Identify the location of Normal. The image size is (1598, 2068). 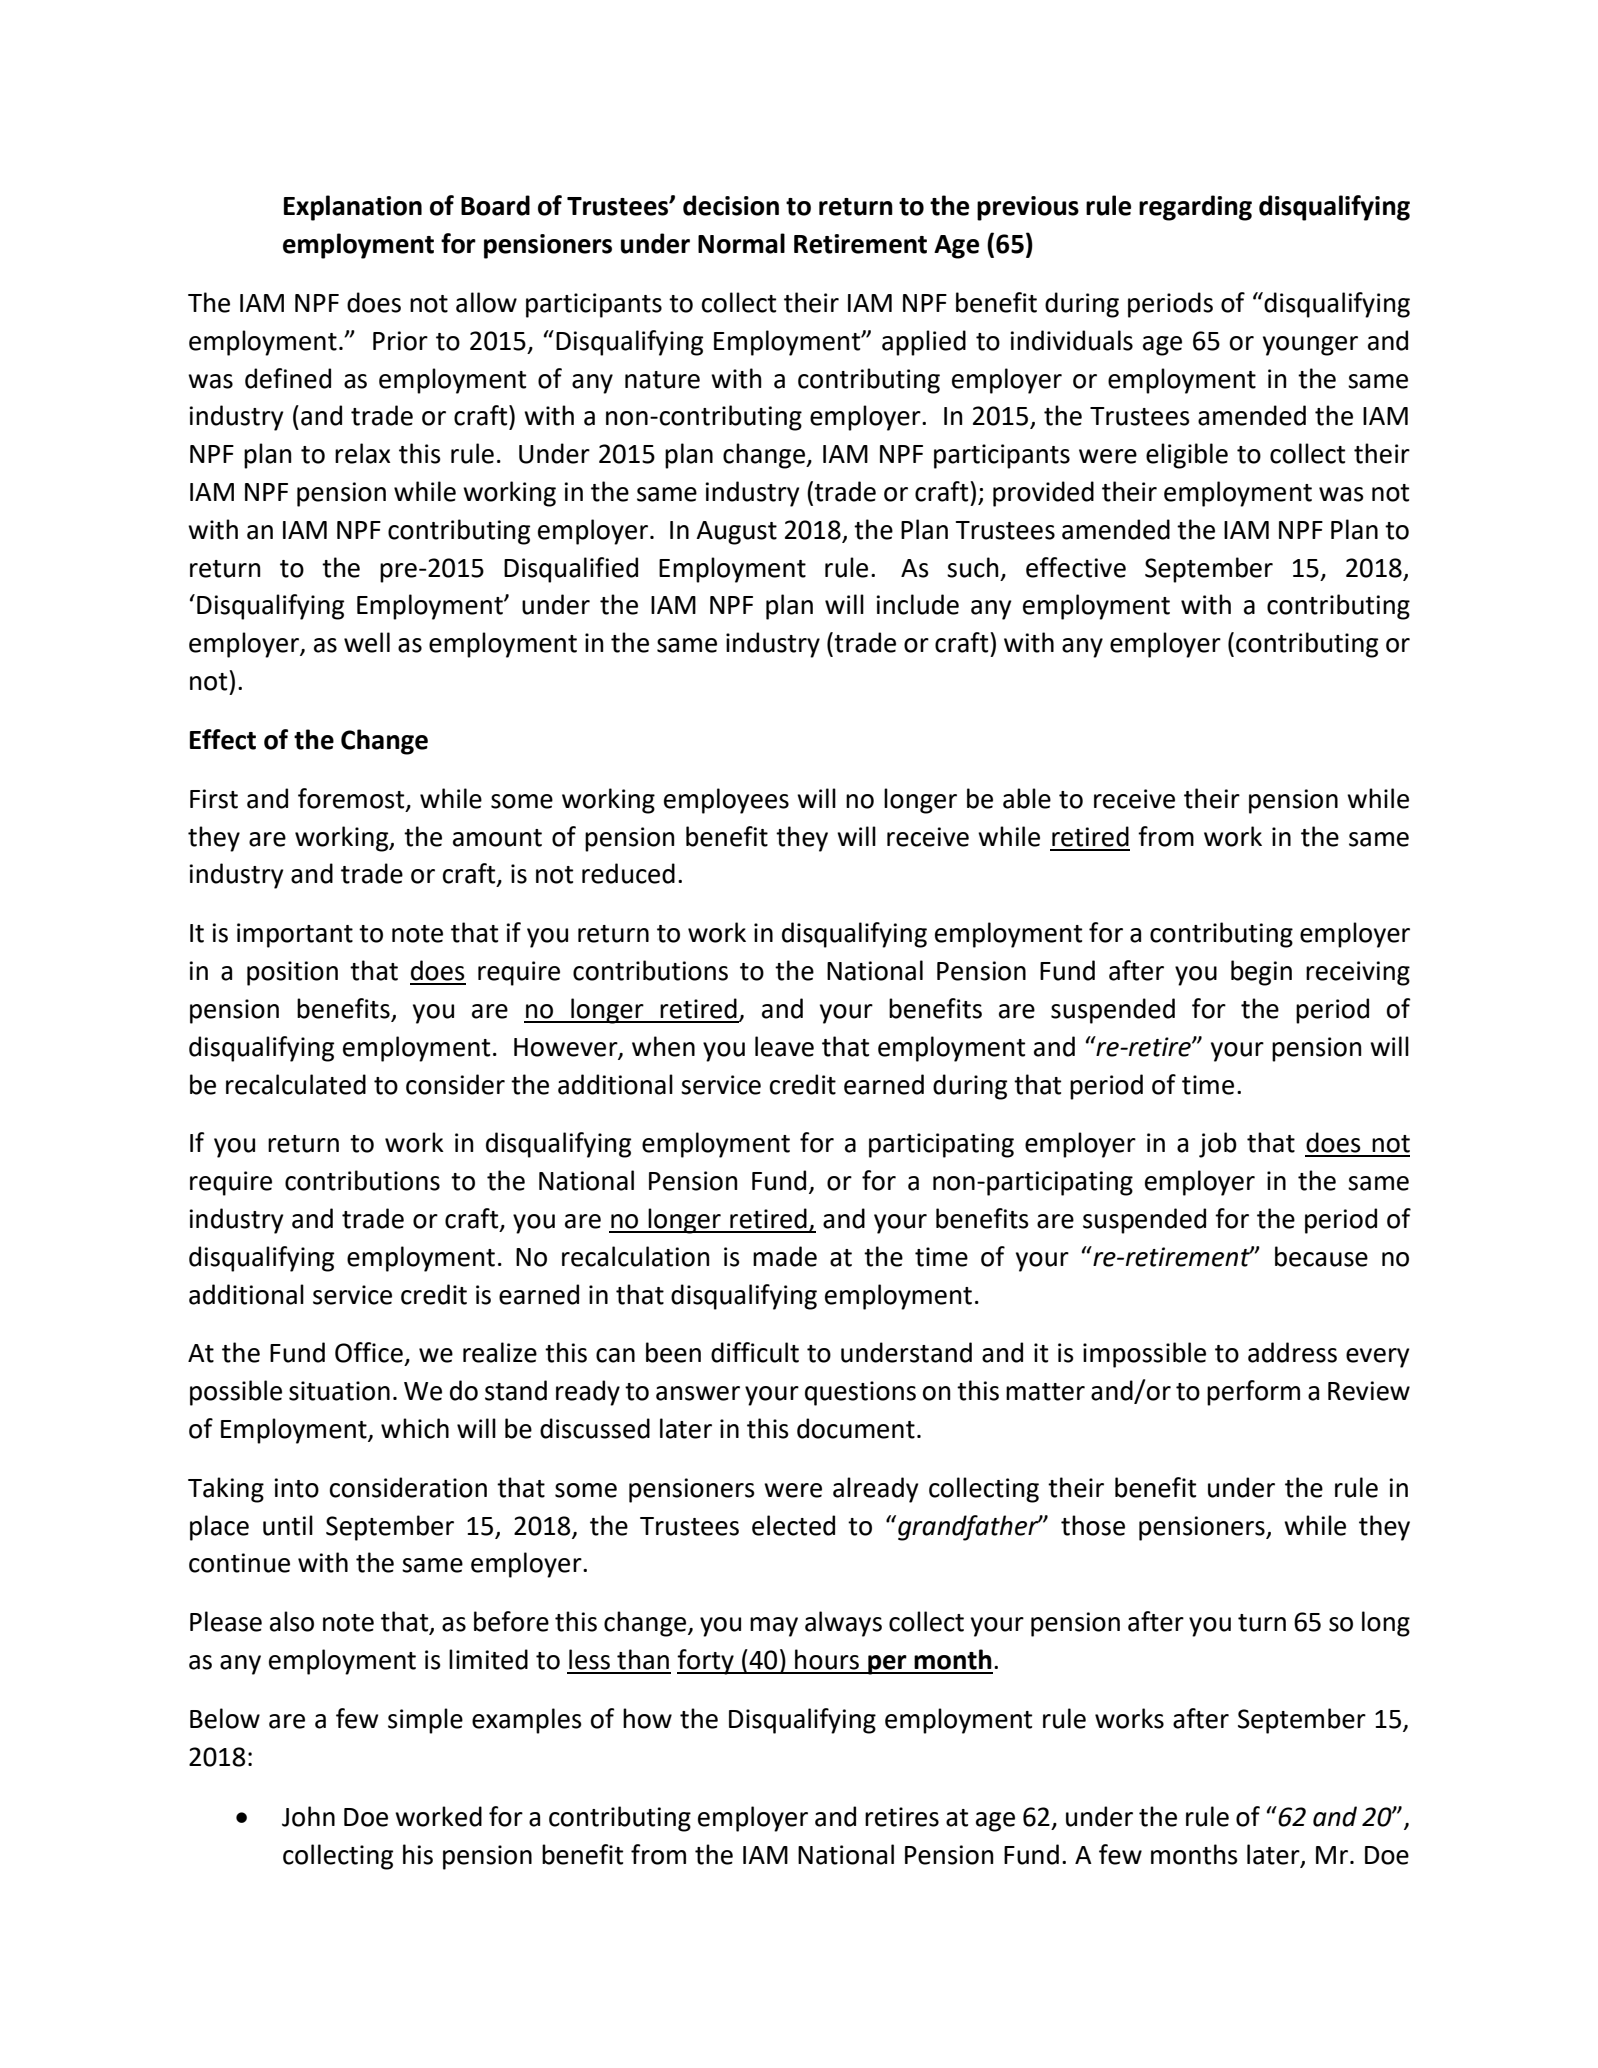
(741, 243).
